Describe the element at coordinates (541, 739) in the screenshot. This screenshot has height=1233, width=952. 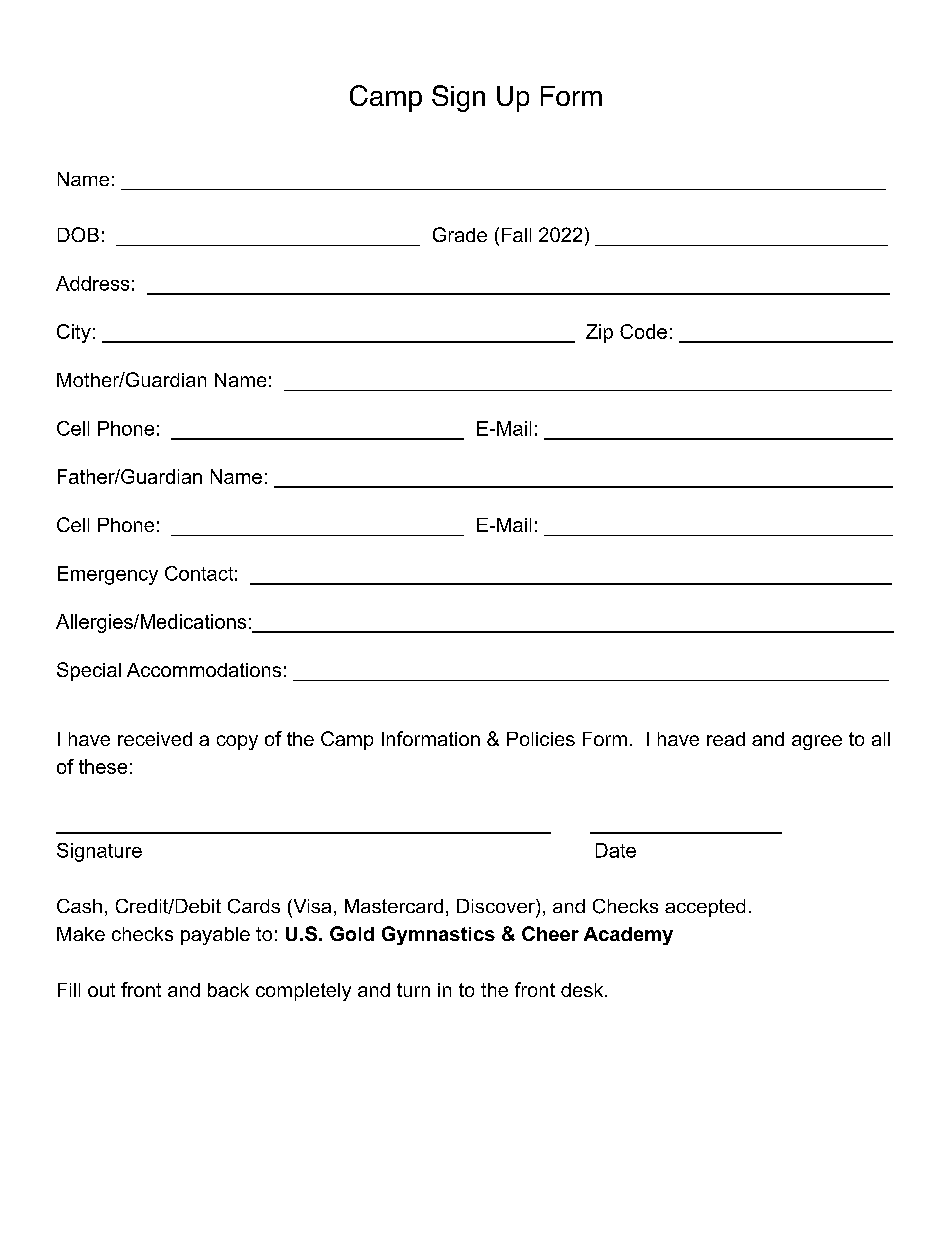
I see `Policies` at that location.
